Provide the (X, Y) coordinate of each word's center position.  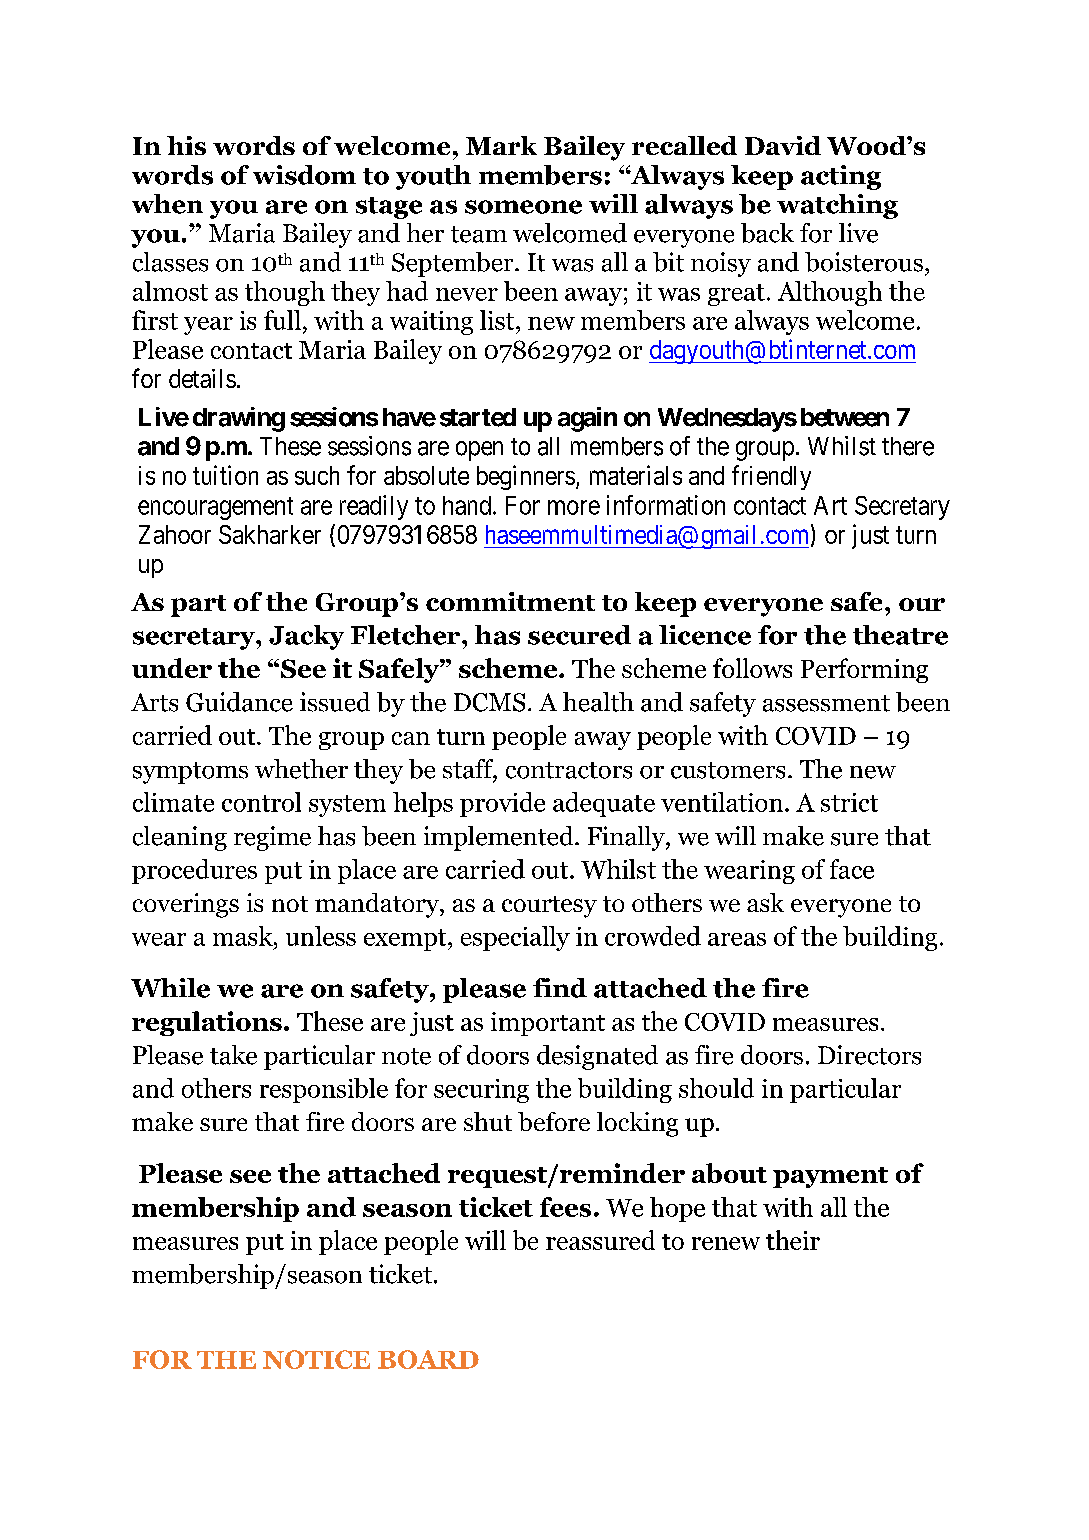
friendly (771, 477)
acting (841, 177)
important (548, 1024)
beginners (526, 477)
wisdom (304, 175)
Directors (869, 1055)
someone (523, 207)
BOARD (428, 1359)
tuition (225, 475)
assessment (826, 703)
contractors (569, 770)
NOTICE (316, 1359)
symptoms (190, 773)
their (793, 1240)
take (233, 1055)
